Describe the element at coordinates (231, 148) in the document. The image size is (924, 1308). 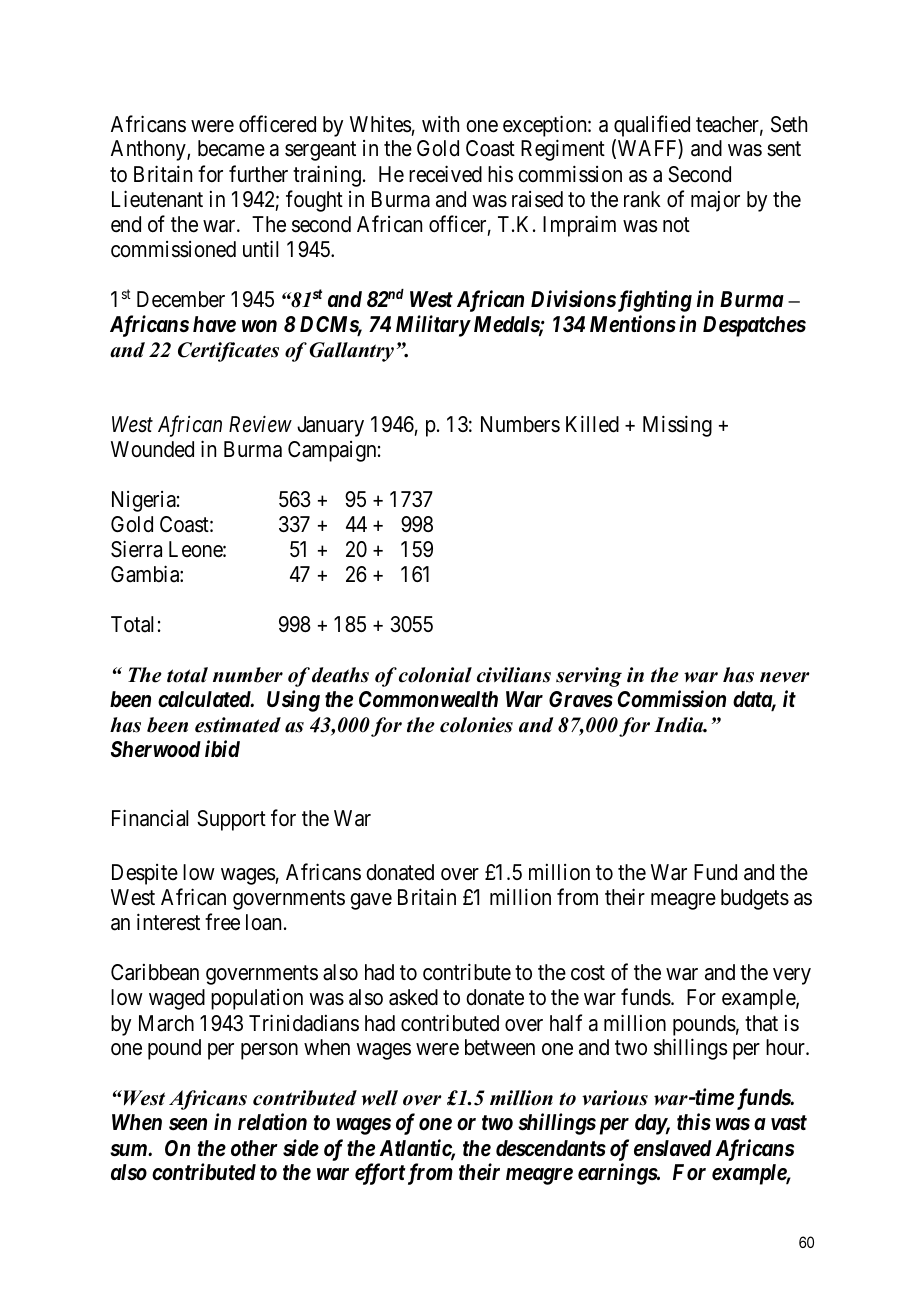
I see `became` at that location.
